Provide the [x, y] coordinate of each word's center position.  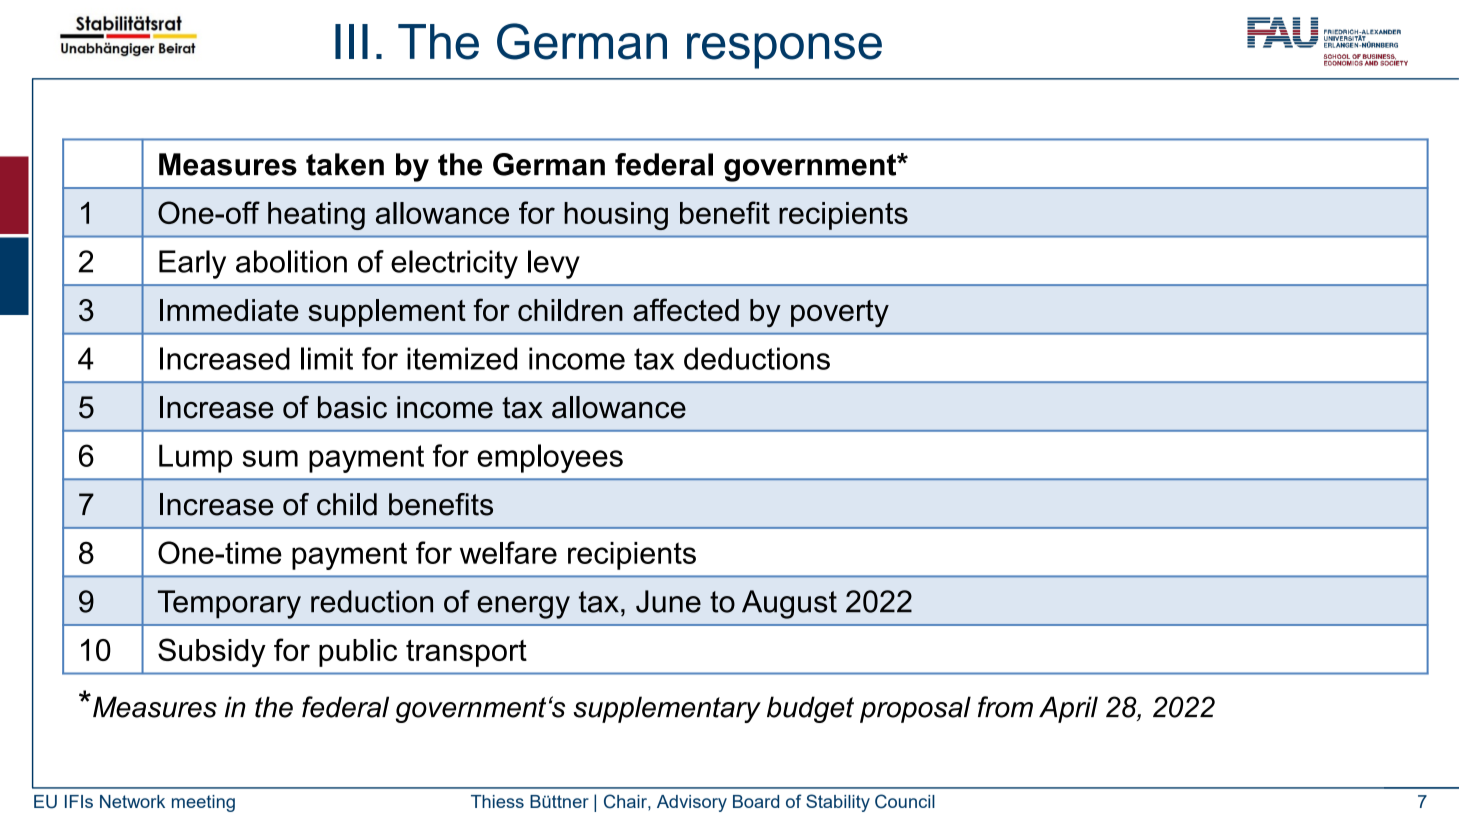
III [351, 41]
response [784, 51]
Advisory [692, 803]
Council [905, 801]
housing [616, 216]
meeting [203, 803]
